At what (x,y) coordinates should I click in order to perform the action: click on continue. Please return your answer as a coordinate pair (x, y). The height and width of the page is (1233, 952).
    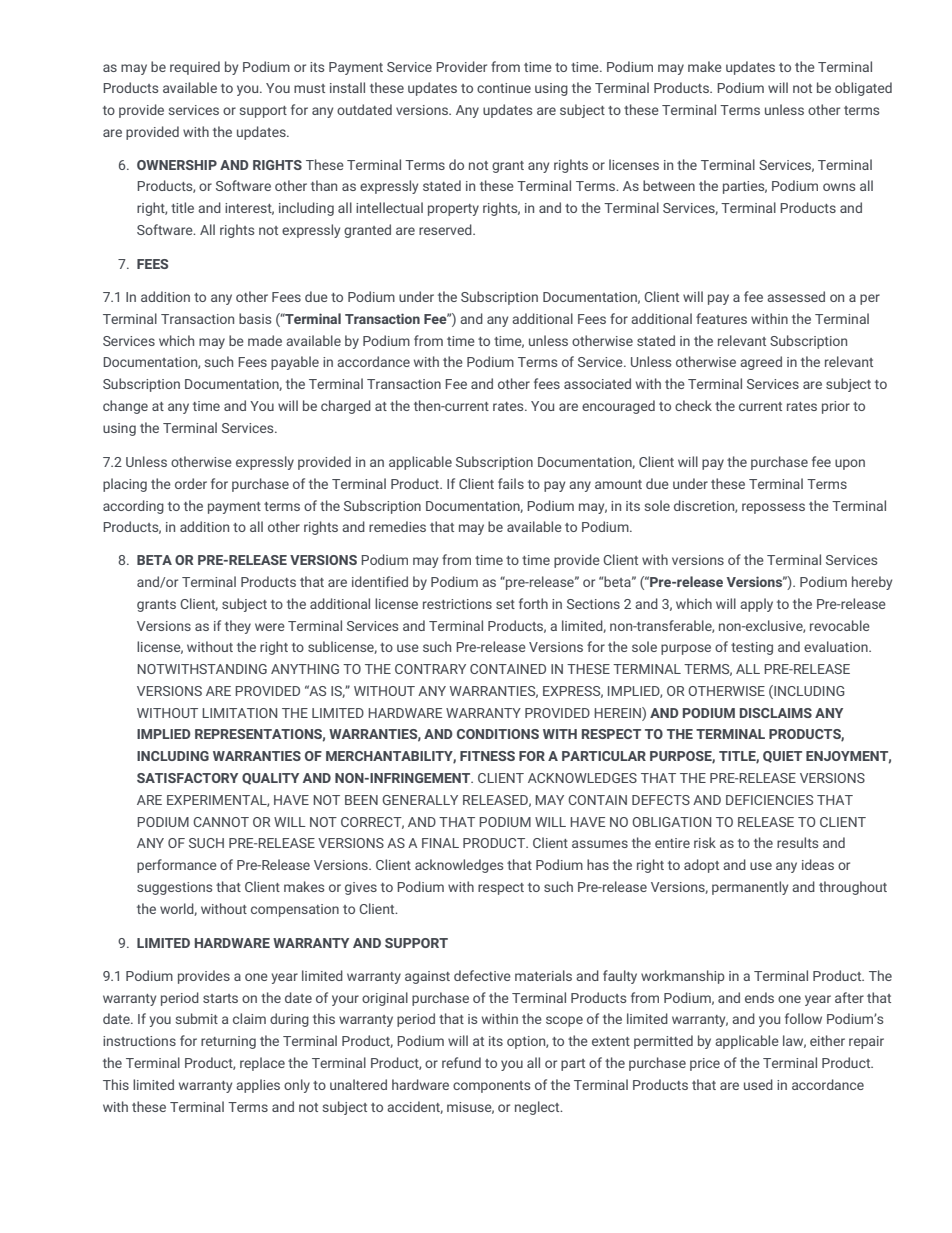
    Looking at the image, I should click on (504, 88).
